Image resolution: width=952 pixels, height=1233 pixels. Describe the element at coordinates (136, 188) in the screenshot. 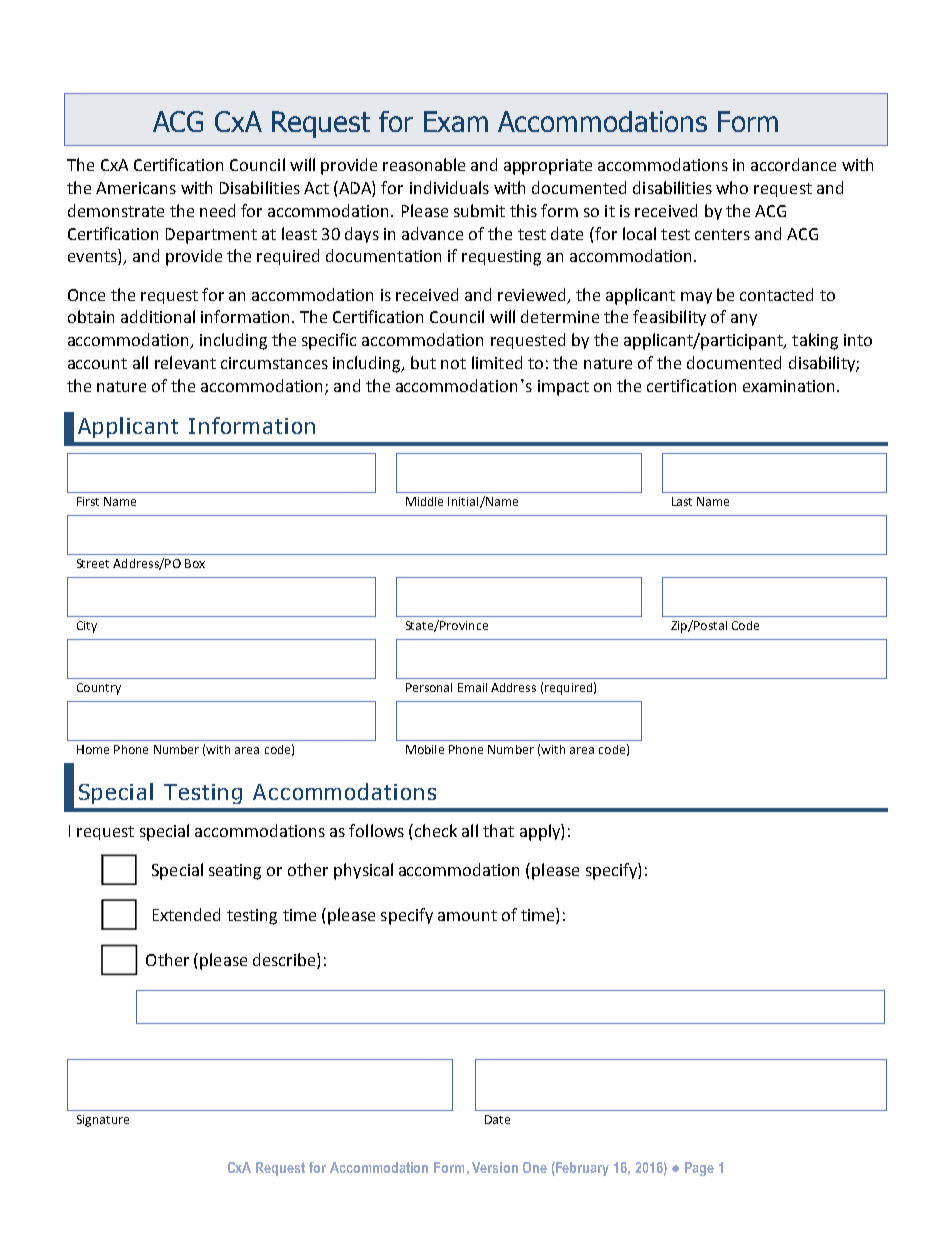

I see `Americans` at that location.
